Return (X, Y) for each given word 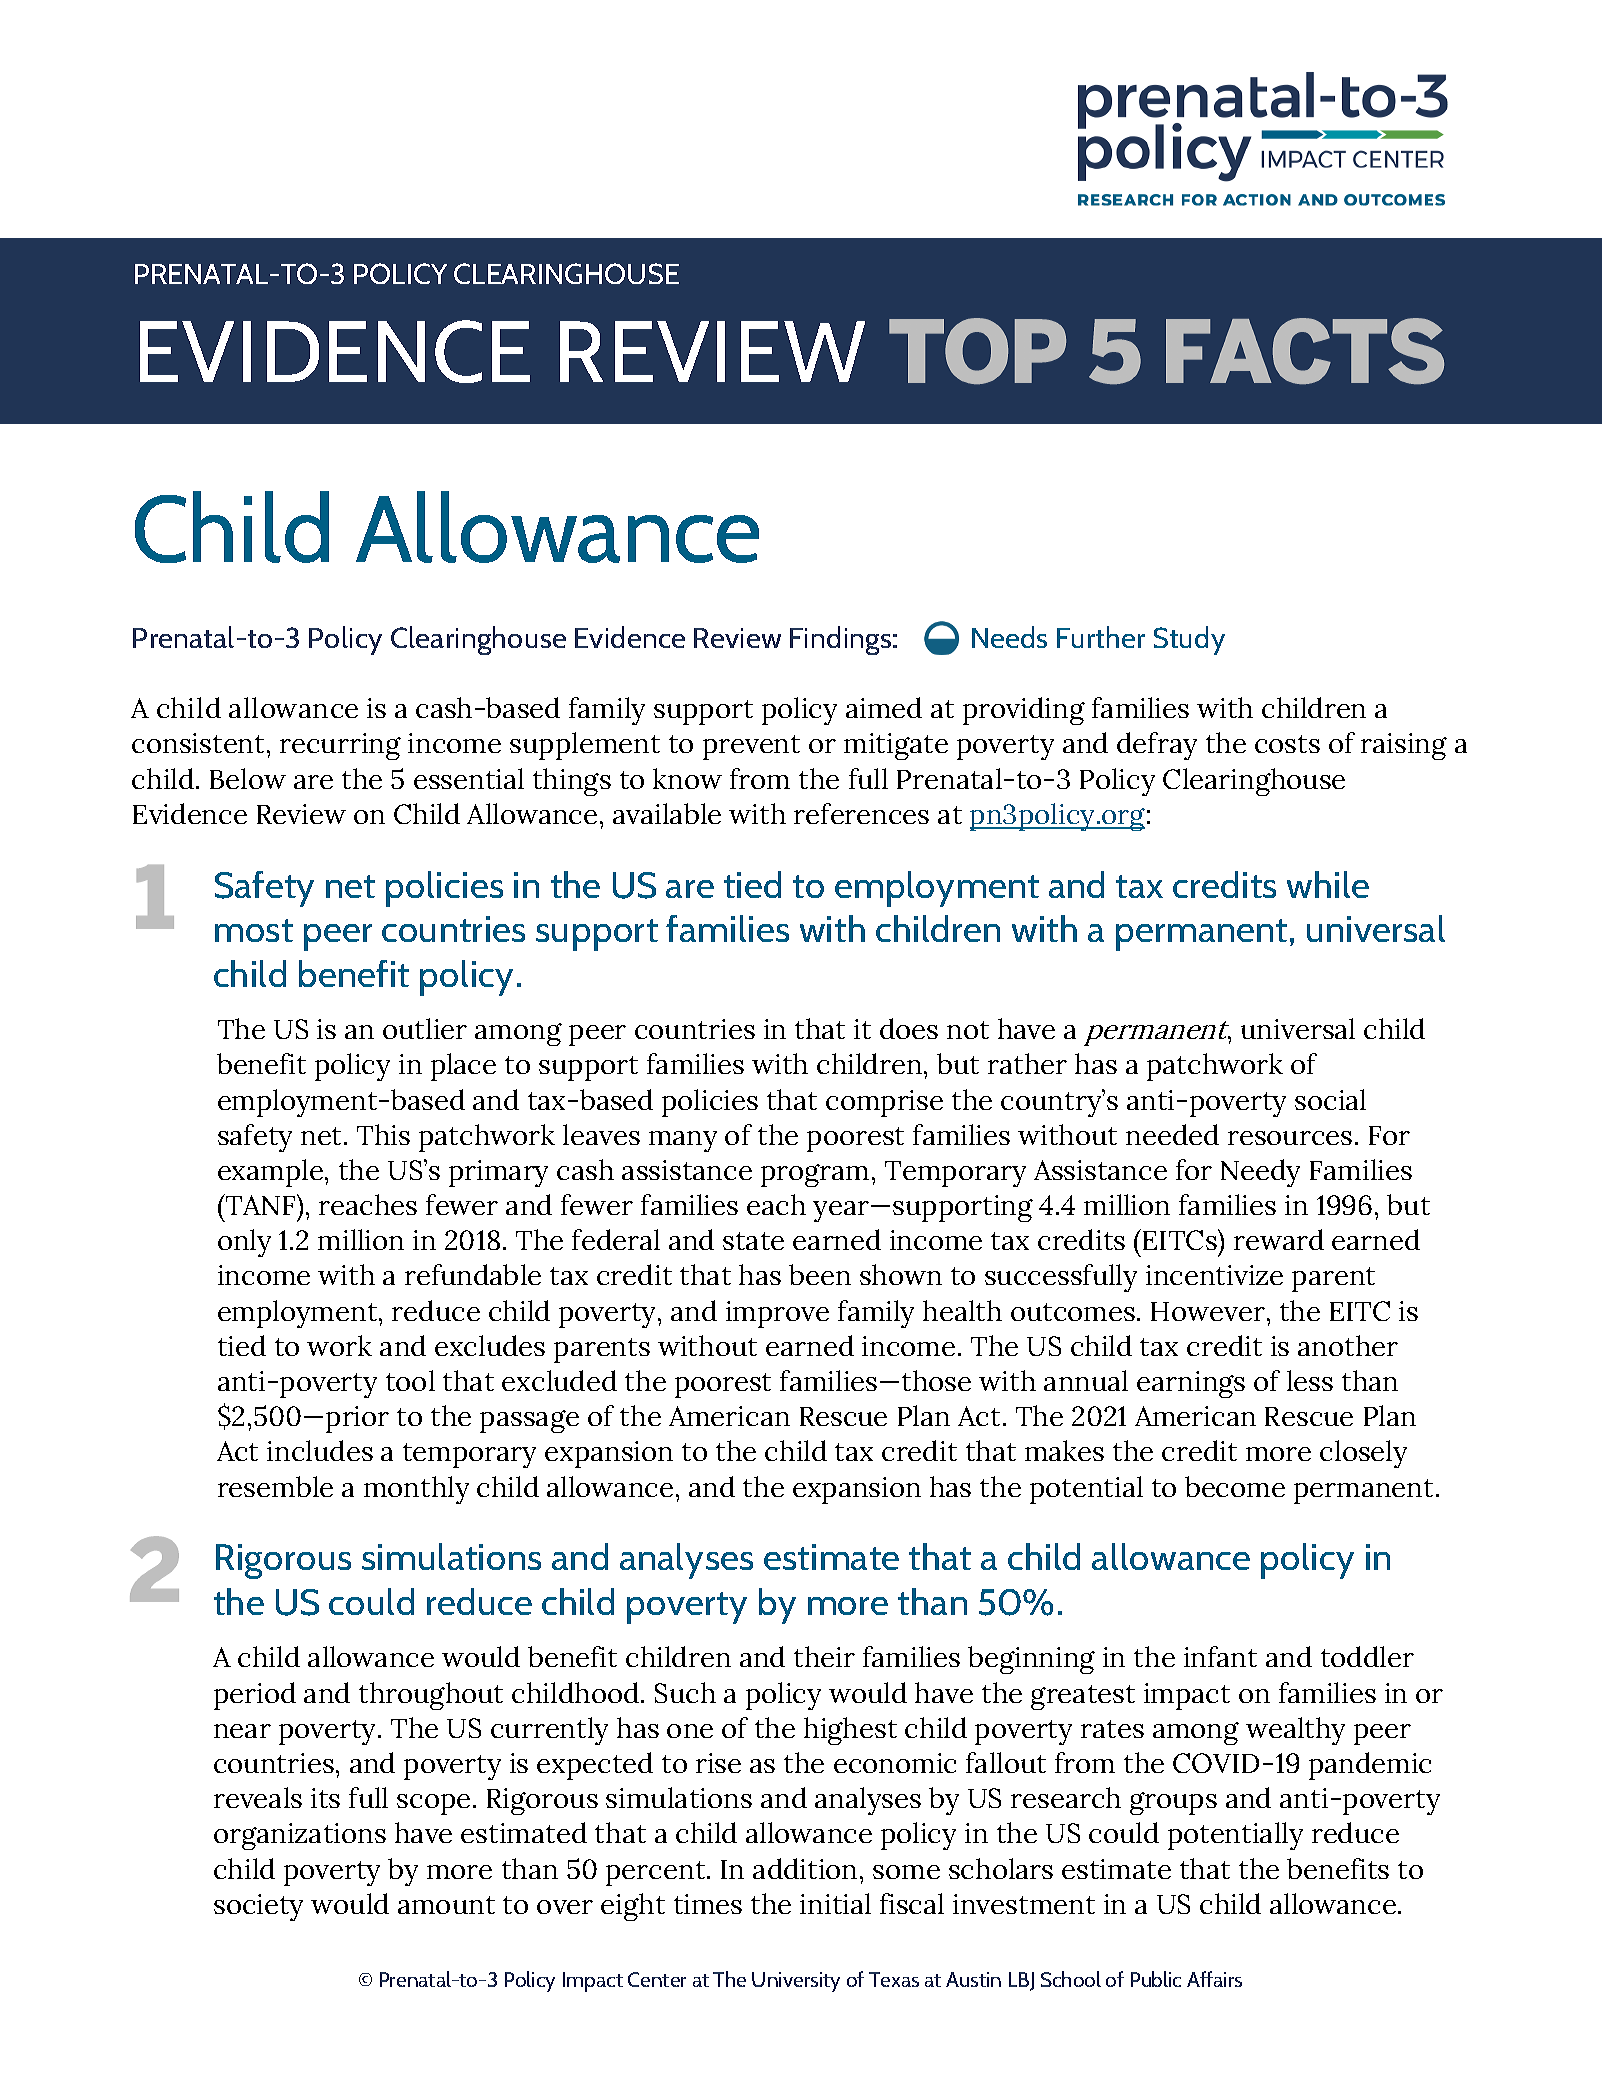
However (1208, 1311)
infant (1220, 1656)
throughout (431, 1696)
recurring (340, 746)
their (824, 1656)
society (258, 1907)
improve (777, 1314)
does (909, 1028)
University (796, 1982)
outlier (425, 1028)
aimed (884, 707)
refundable (473, 1274)
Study (1189, 640)
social (1330, 1099)
